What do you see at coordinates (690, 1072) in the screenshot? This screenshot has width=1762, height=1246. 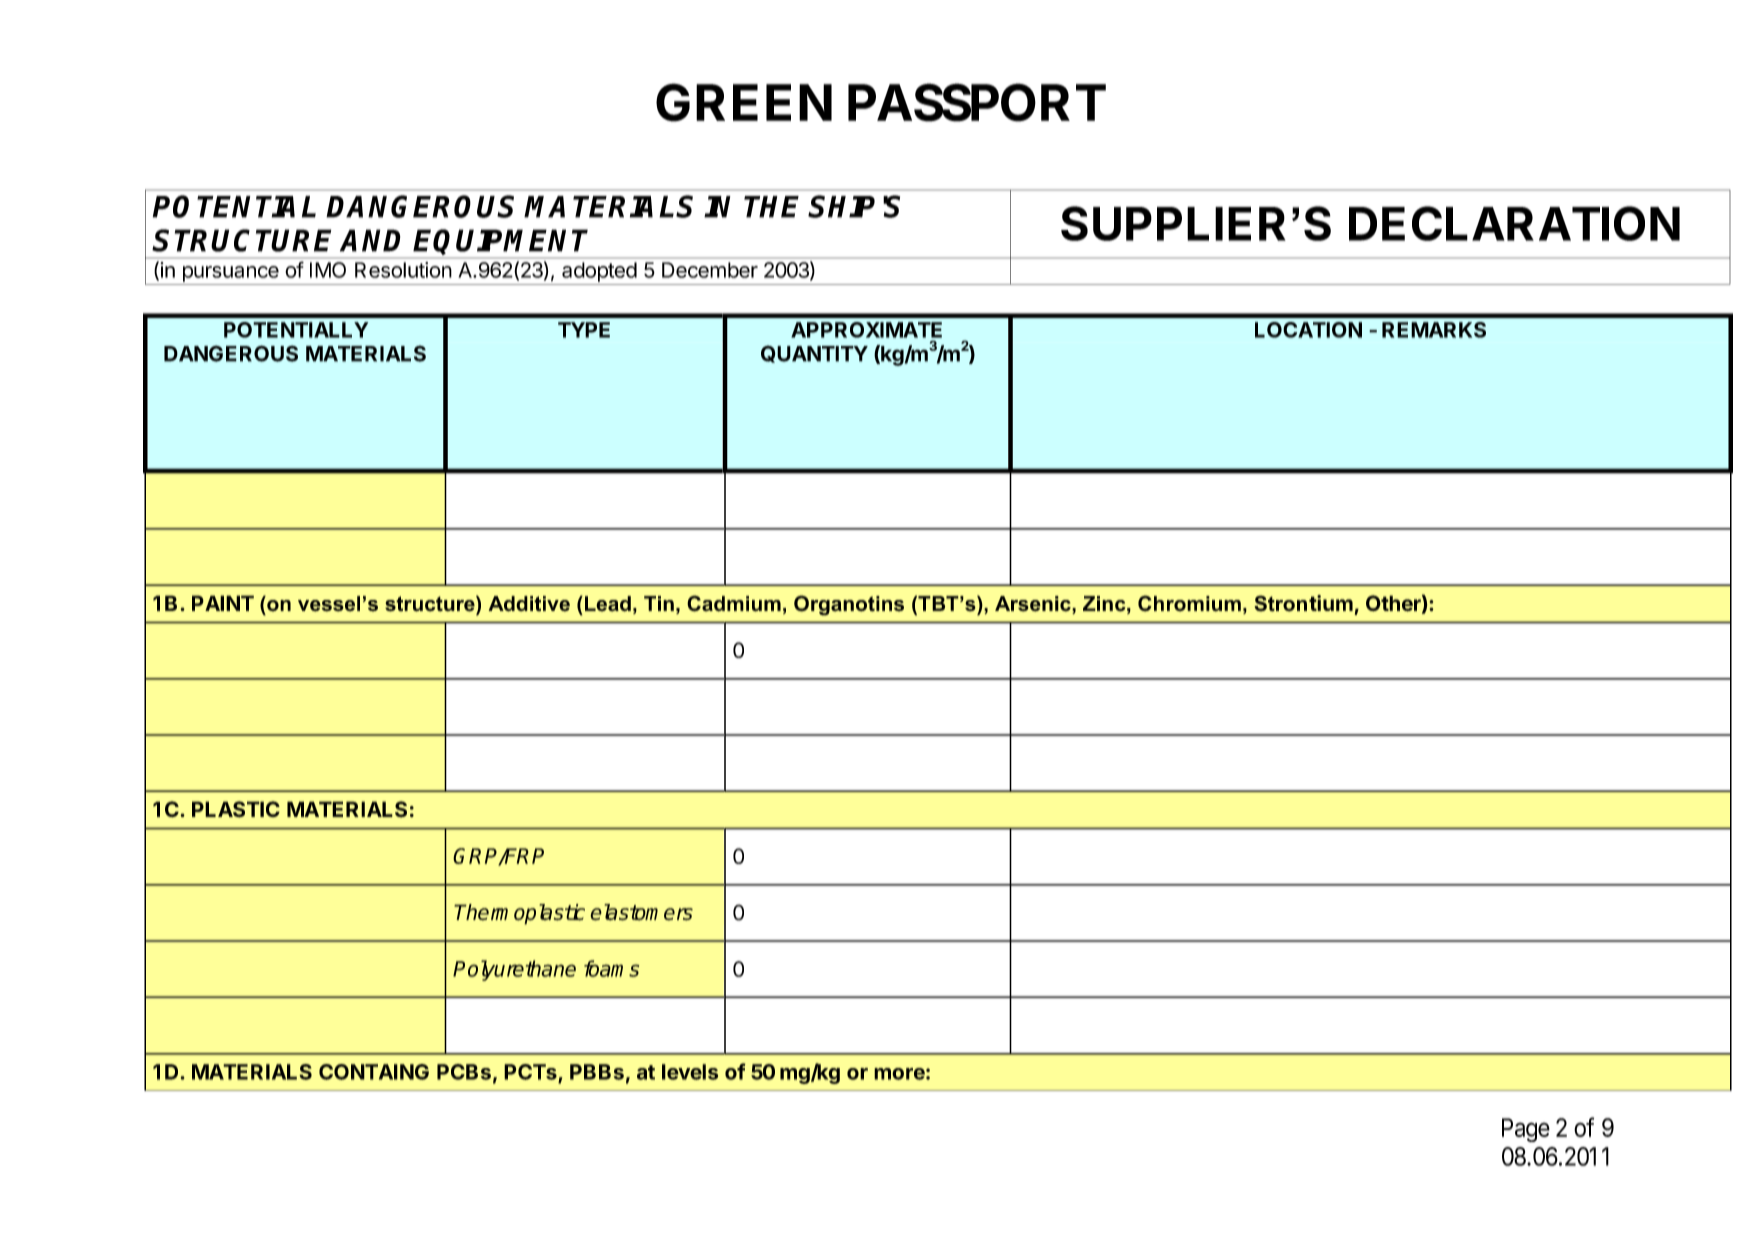 I see `levels` at bounding box center [690, 1072].
